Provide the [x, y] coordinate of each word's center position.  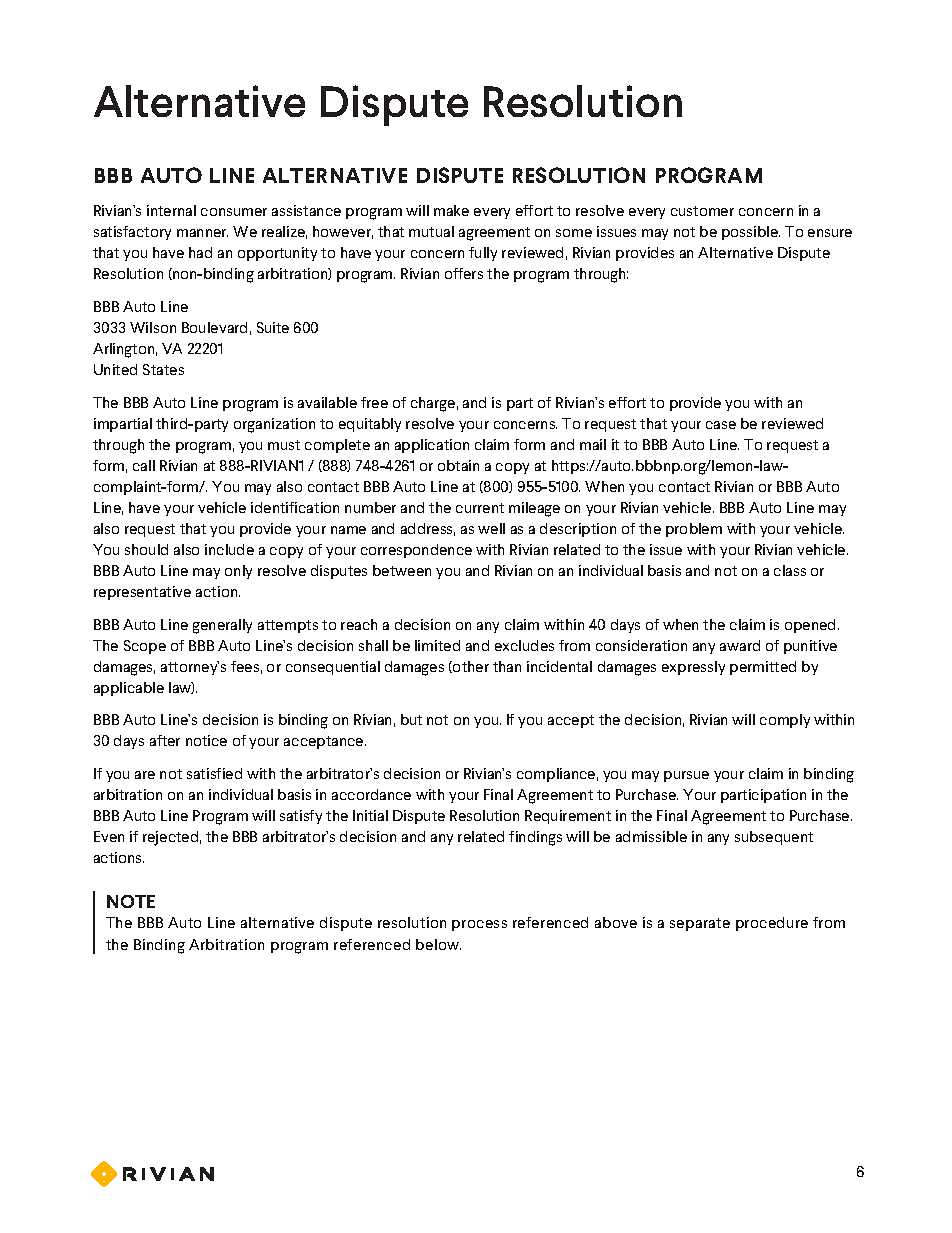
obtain [458, 465]
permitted [763, 668]
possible [751, 233]
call [144, 465]
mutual [431, 231]
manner [202, 233]
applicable [129, 689]
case [721, 425]
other [470, 667]
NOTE [131, 901]
